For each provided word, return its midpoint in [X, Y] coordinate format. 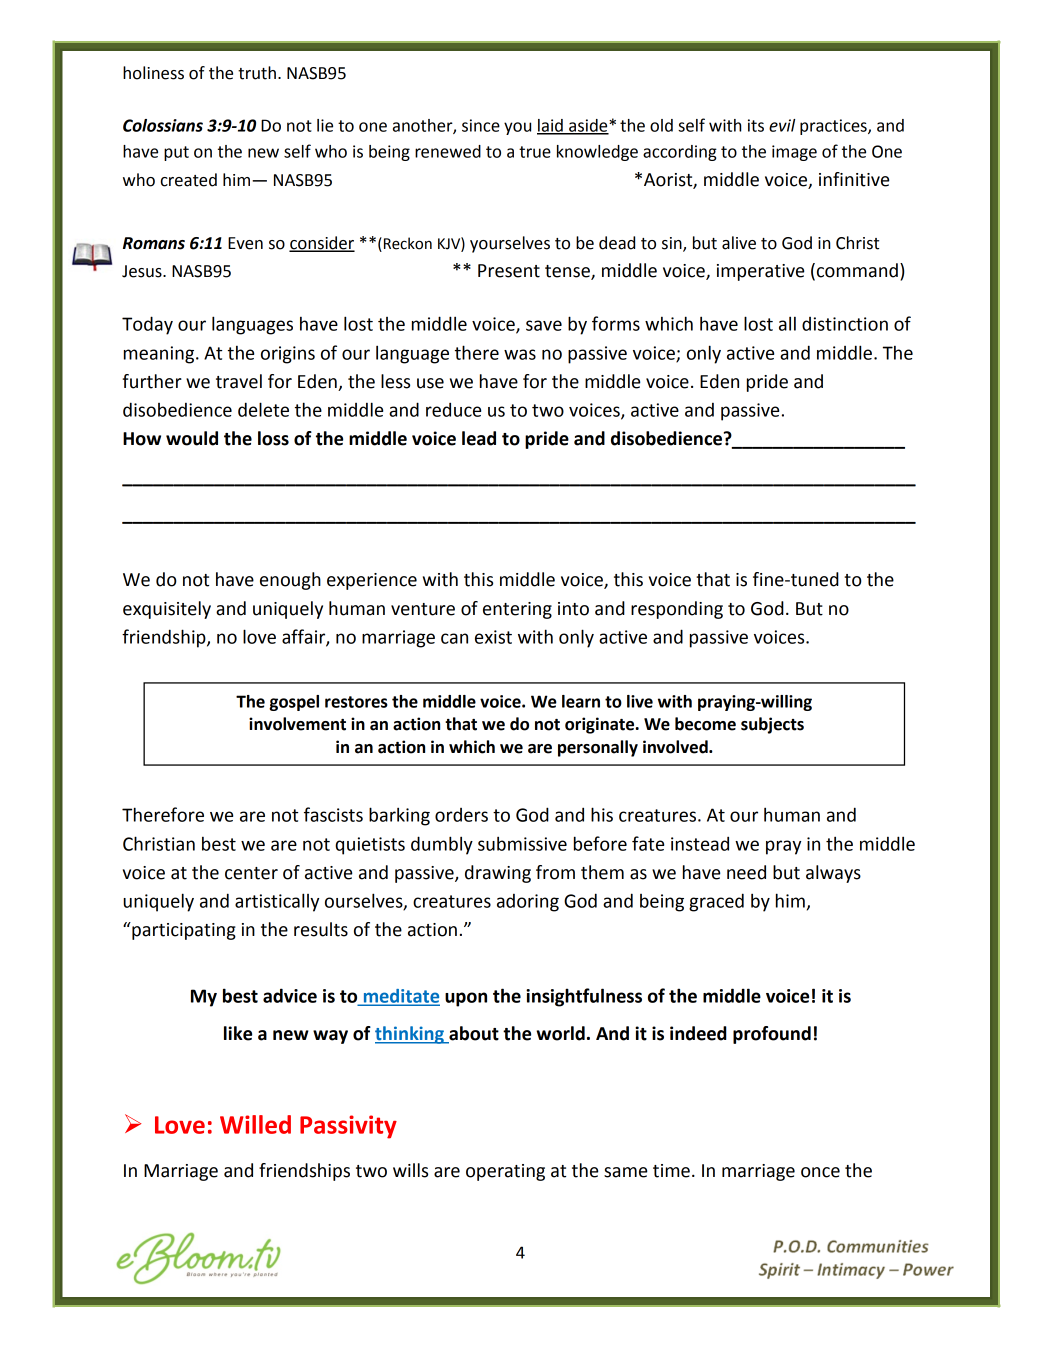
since [481, 125]
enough [290, 581]
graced [716, 902]
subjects [772, 725]
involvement [297, 724]
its [756, 125]
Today [147, 325]
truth [257, 73]
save [544, 325]
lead [479, 438]
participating [183, 931]
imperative [760, 272]
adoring [528, 903]
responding [677, 610]
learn [581, 701]
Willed [255, 1124]
